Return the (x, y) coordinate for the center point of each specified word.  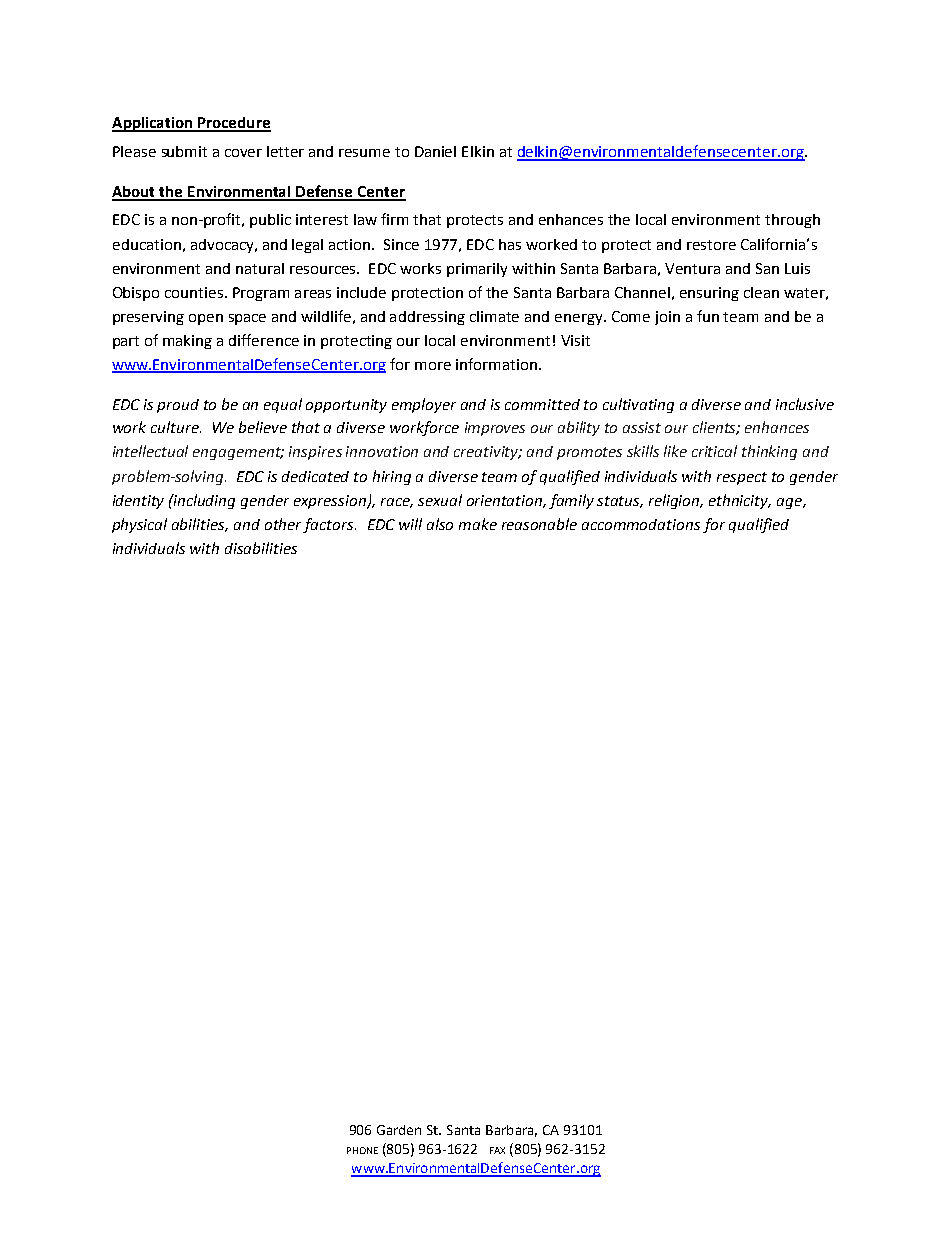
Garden (399, 1130)
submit (184, 151)
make (478, 524)
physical (139, 525)
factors (329, 525)
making (187, 342)
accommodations (641, 524)
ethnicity (740, 501)
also (440, 524)
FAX (497, 1150)
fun (708, 316)
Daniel (435, 151)
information (496, 364)
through (792, 221)
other (283, 524)
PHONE (362, 1150)
